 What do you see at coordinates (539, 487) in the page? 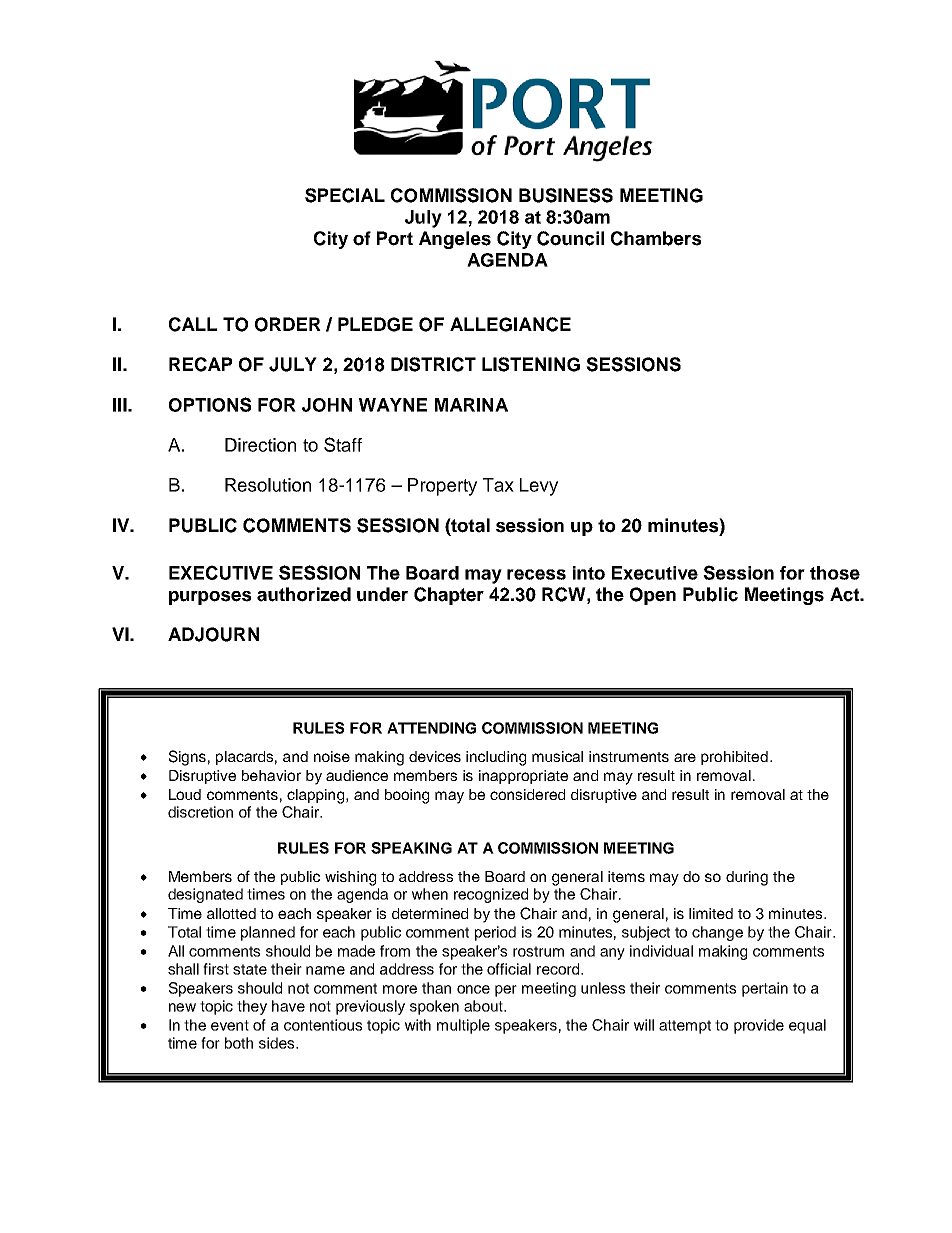
I see `Levy` at bounding box center [539, 487].
